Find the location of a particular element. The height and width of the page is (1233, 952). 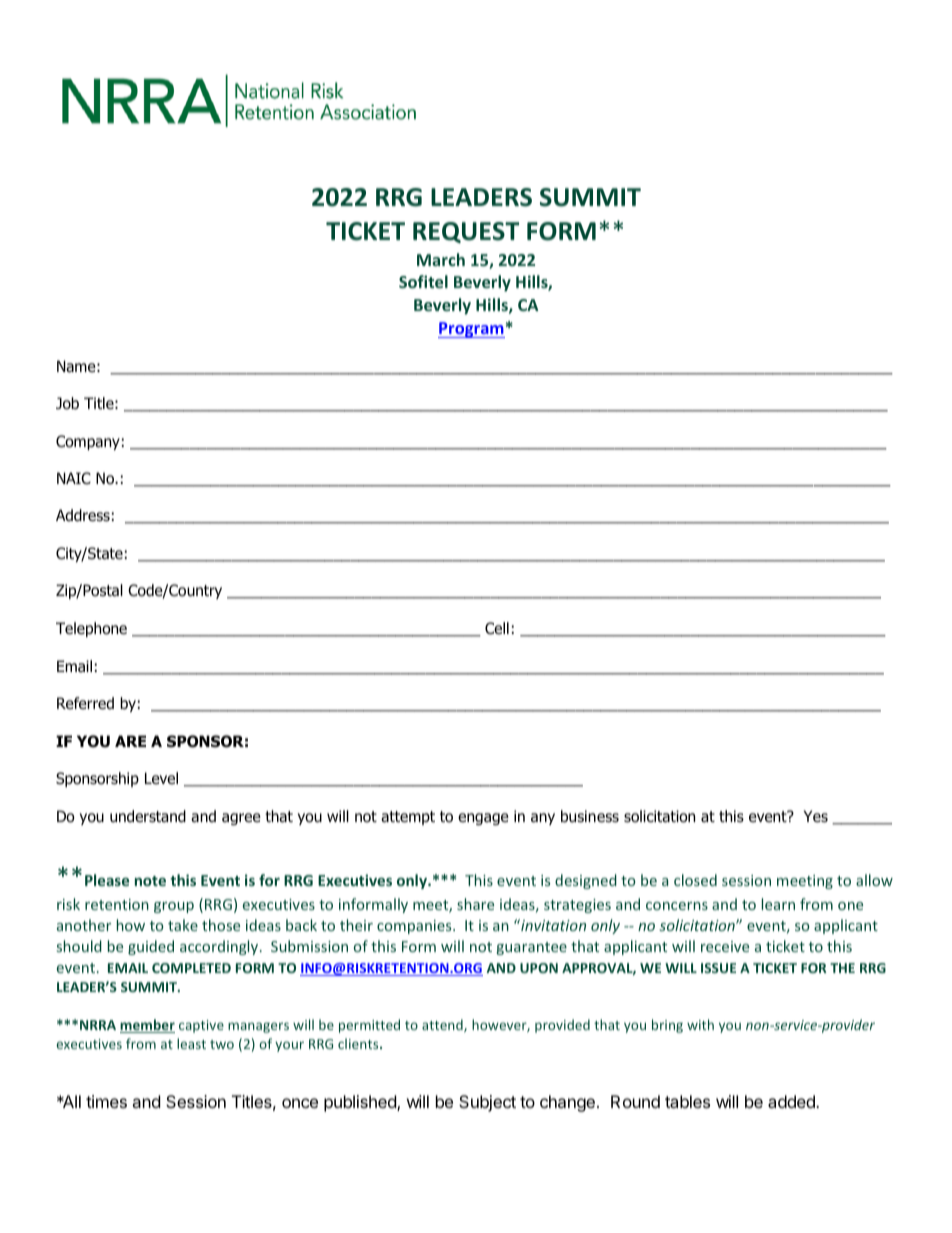

March is located at coordinates (441, 259).
